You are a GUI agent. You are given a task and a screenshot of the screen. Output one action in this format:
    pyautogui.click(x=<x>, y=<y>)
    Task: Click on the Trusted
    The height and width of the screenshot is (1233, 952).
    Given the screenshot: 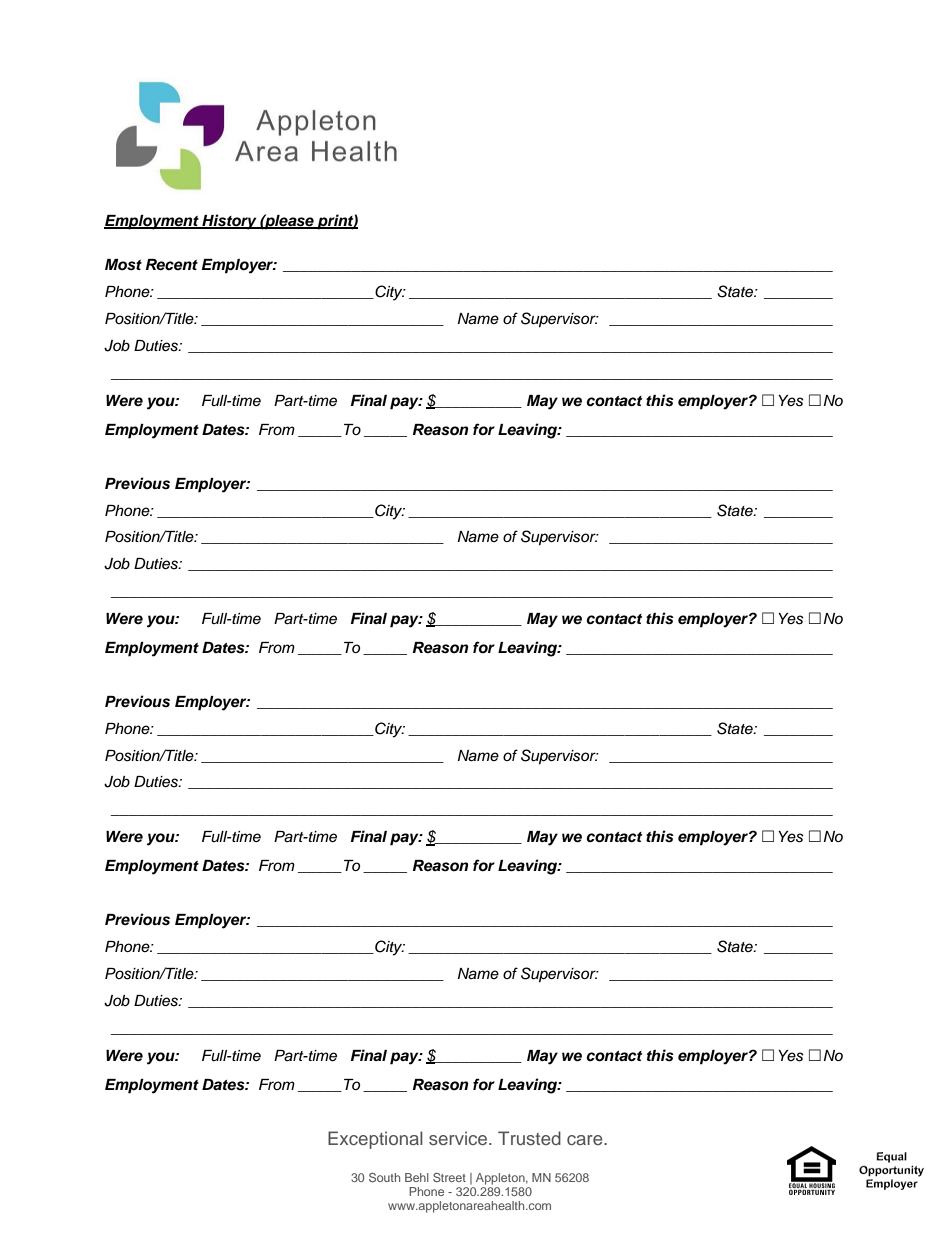 What is the action you would take?
    pyautogui.click(x=529, y=1138)
